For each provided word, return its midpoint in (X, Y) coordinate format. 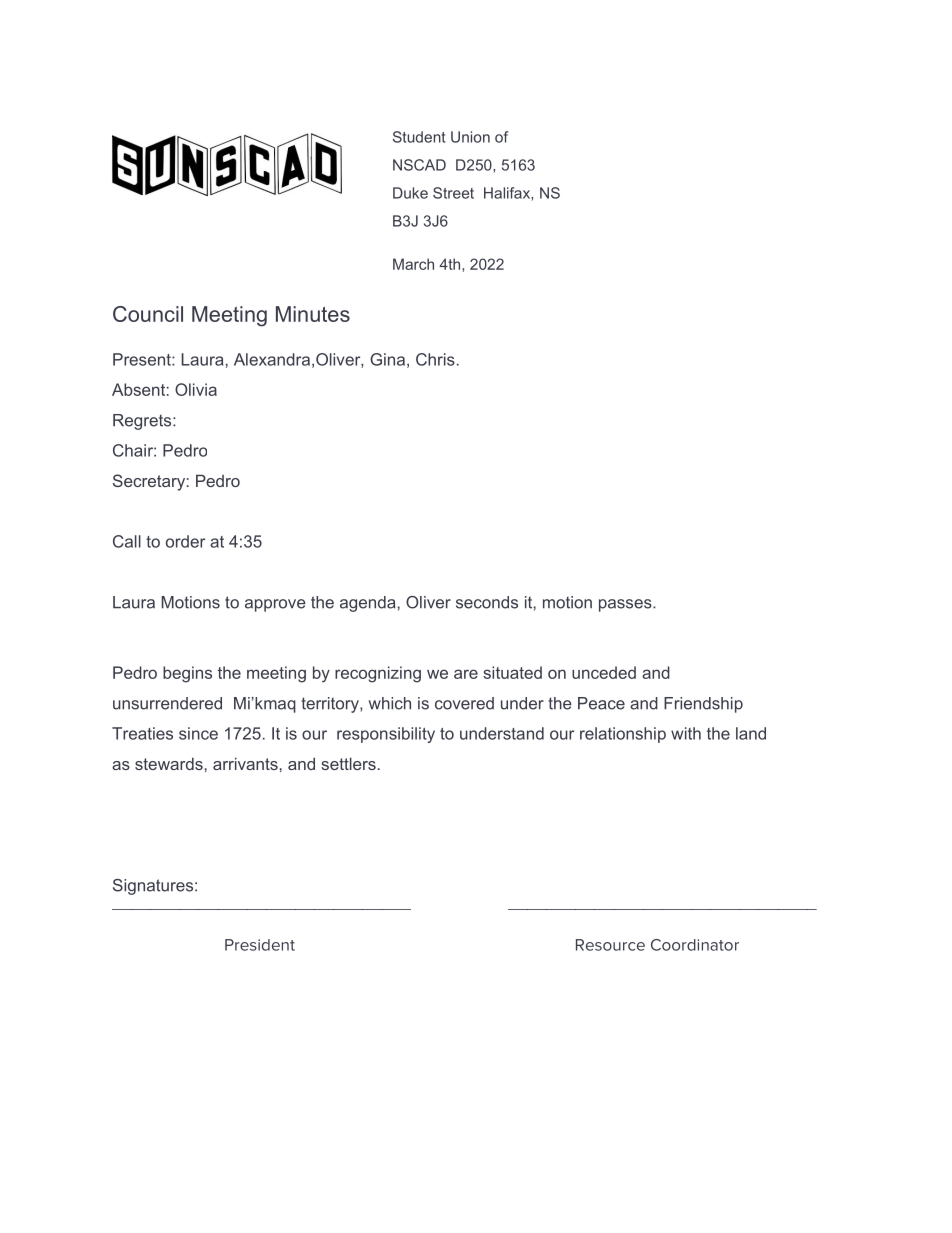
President (260, 945)
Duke (410, 193)
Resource (610, 945)
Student (419, 137)
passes (626, 605)
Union (470, 137)
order (185, 541)
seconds (487, 602)
